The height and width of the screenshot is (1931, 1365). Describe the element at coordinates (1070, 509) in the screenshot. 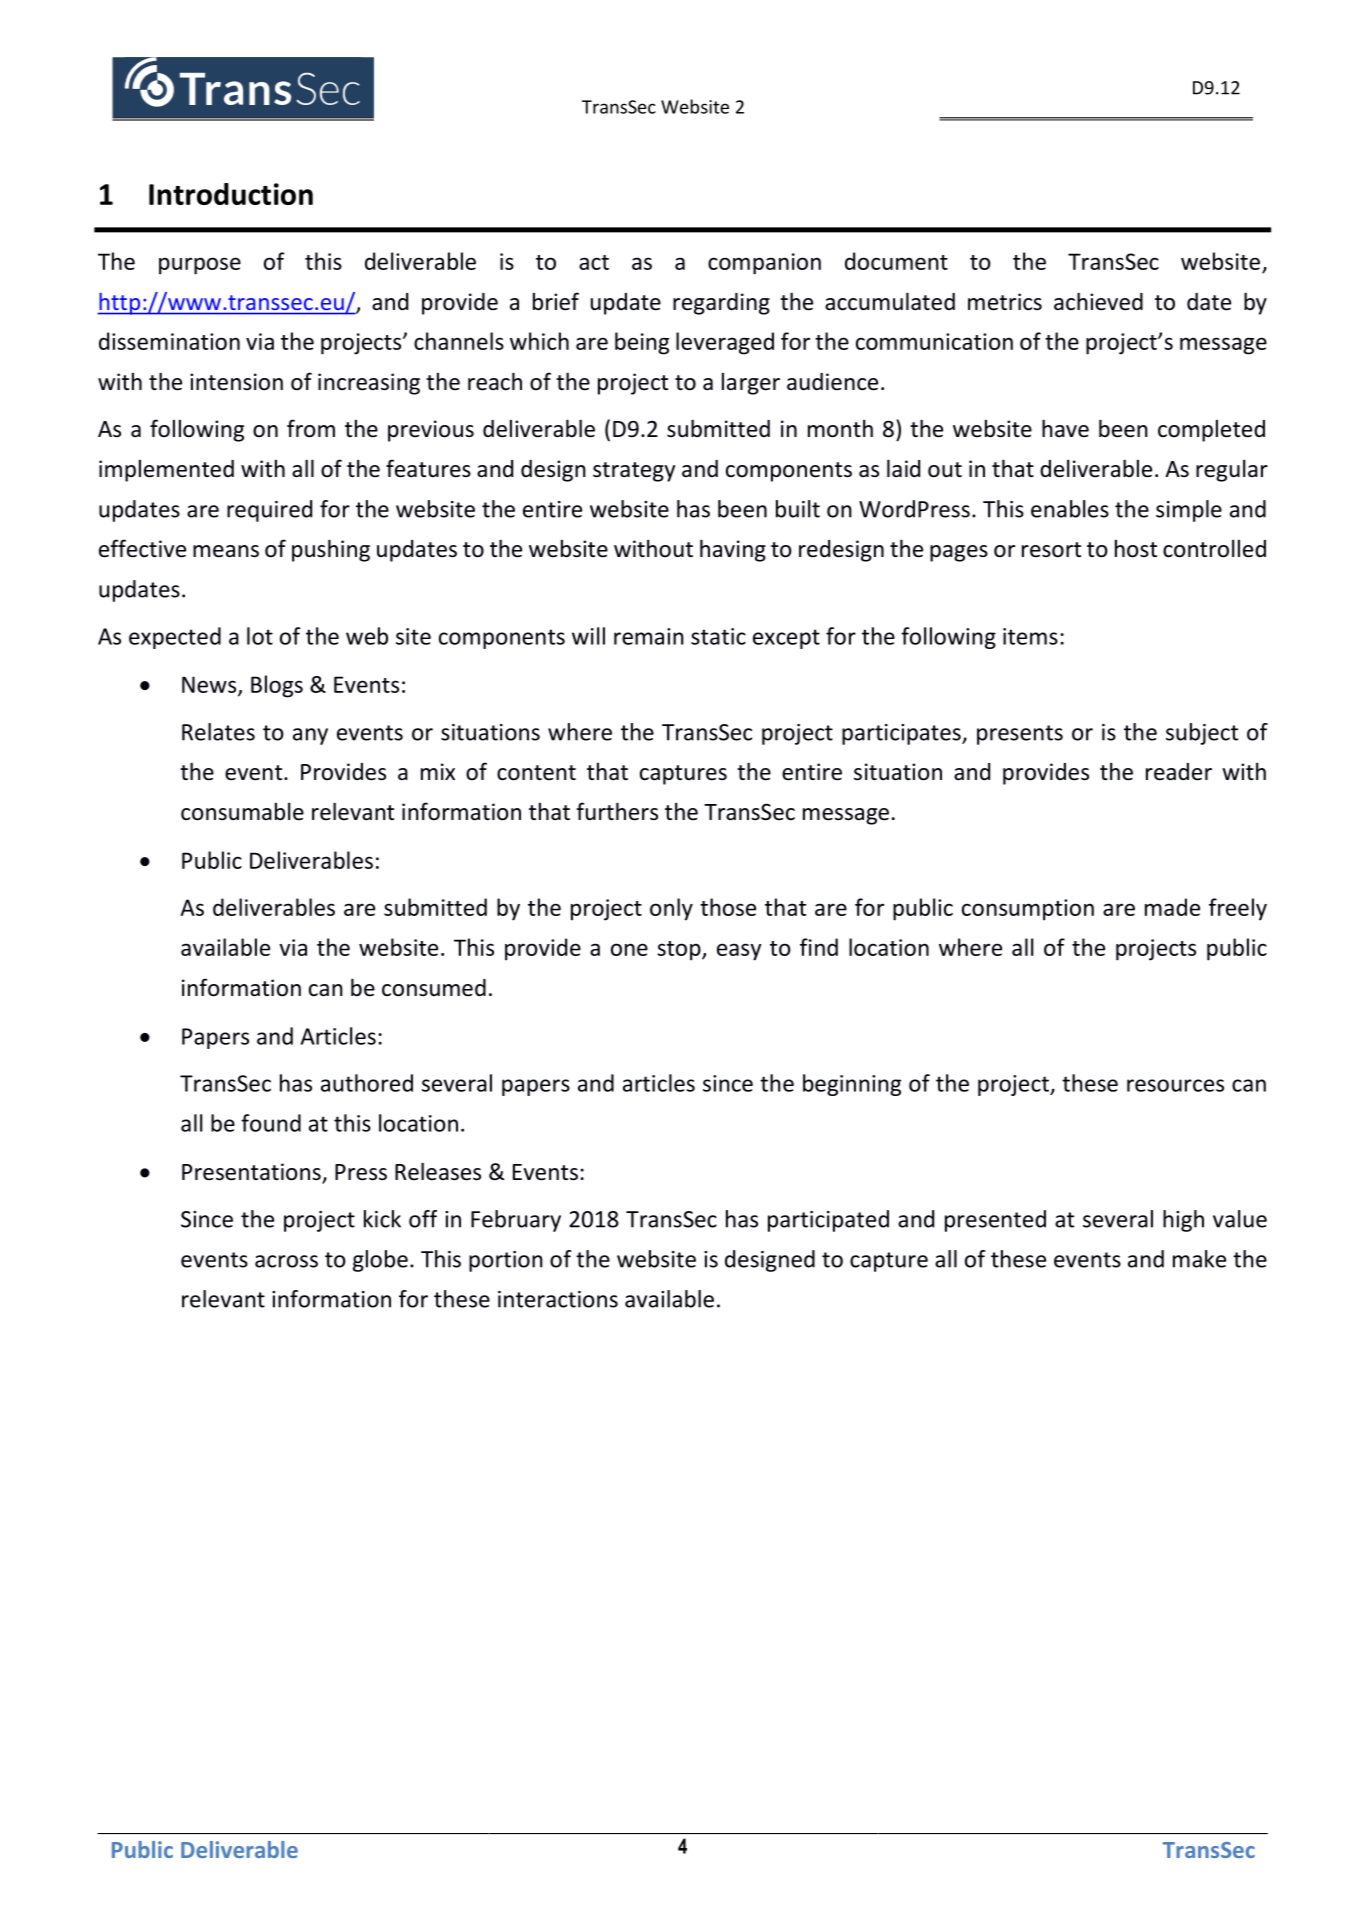

I see `enables` at that location.
